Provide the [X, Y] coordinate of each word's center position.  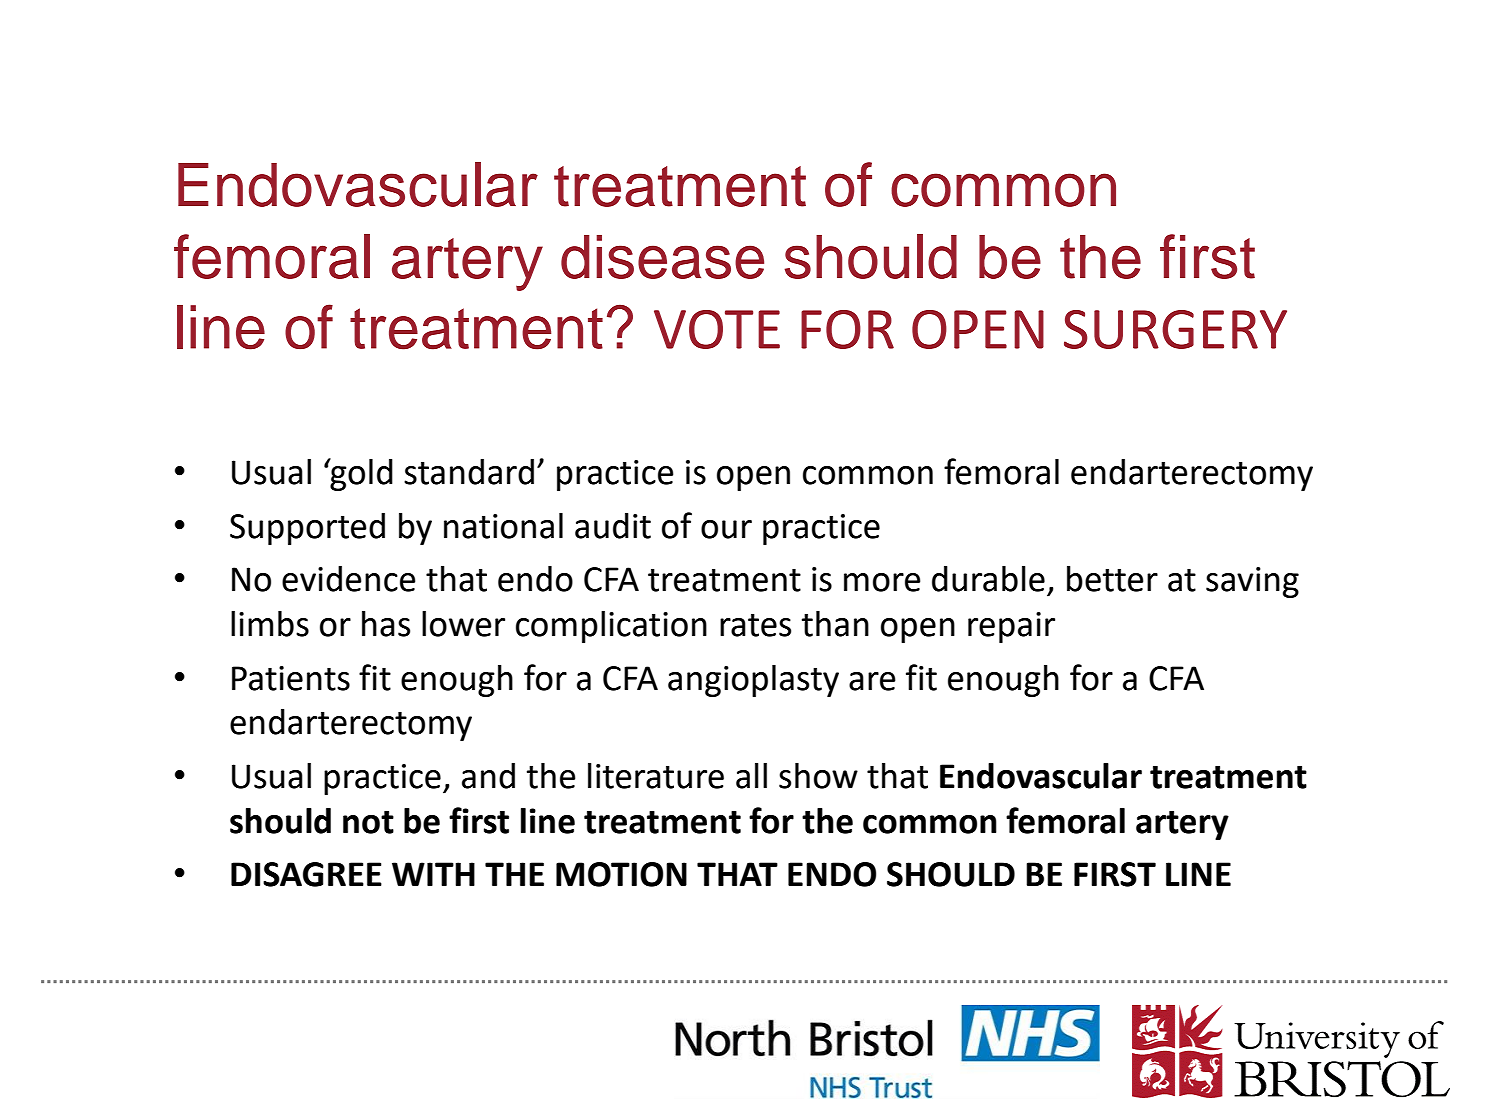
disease [662, 257]
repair [1011, 627]
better [1112, 579]
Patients [291, 678]
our [726, 529]
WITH [433, 874]
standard [469, 472]
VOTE [717, 329]
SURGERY [1175, 329]
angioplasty [753, 681]
